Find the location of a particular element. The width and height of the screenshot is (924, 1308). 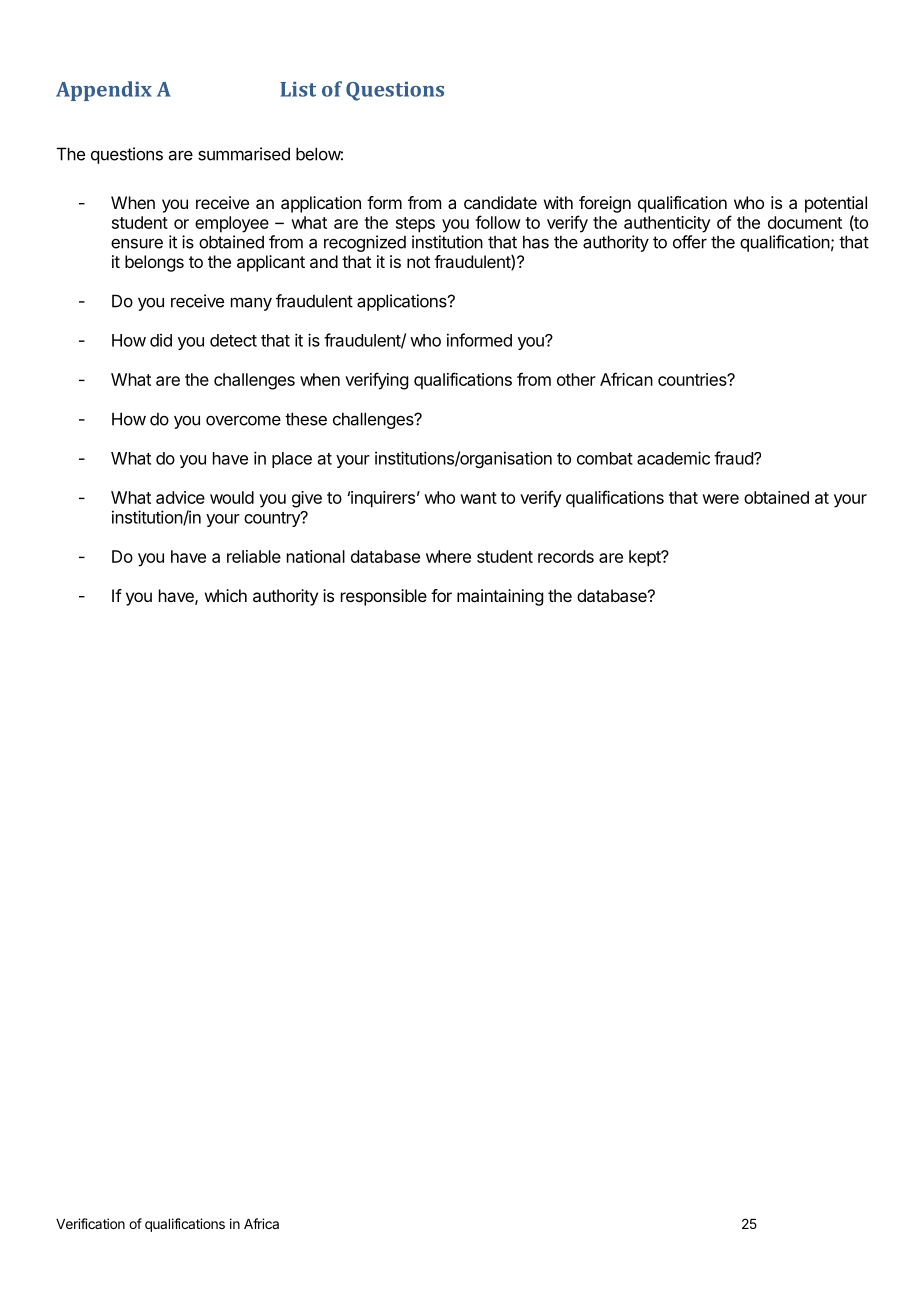

summarised is located at coordinates (244, 154).
